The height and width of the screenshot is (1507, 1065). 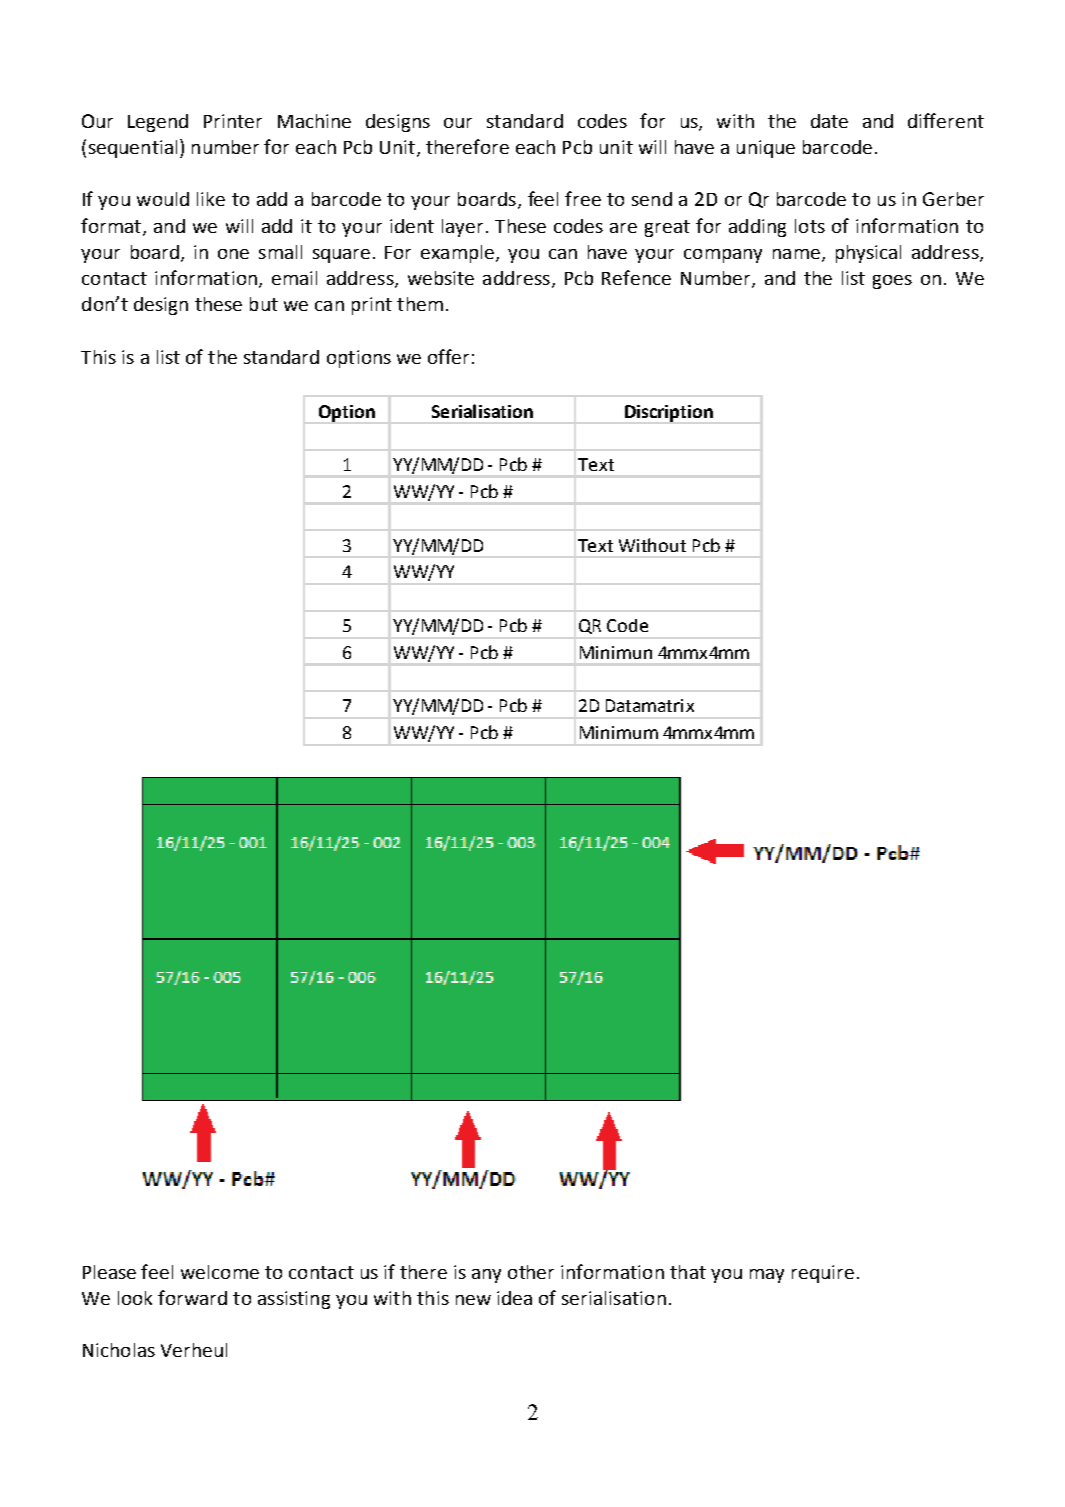 I want to click on other, so click(x=531, y=1272).
